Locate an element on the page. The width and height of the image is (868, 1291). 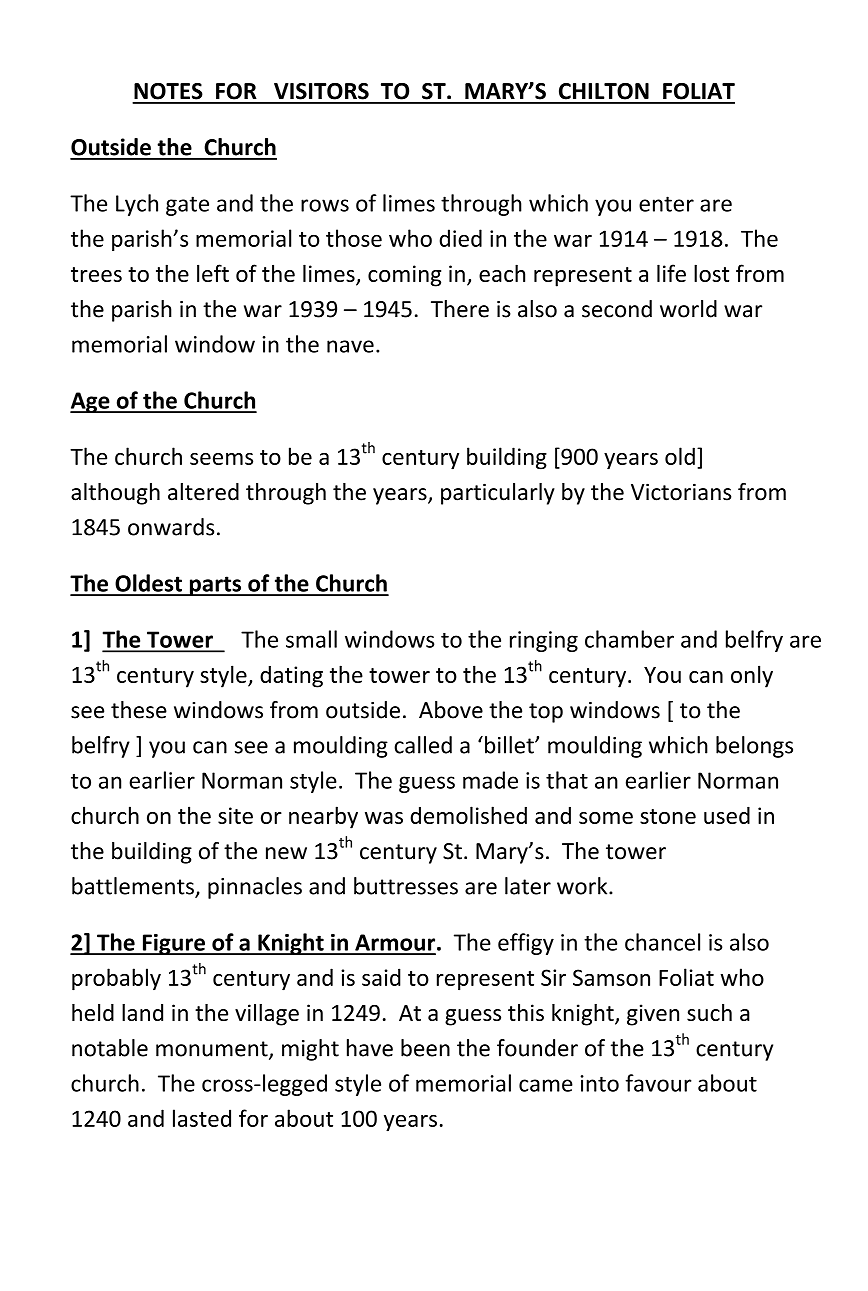
lasted is located at coordinates (202, 1118).
